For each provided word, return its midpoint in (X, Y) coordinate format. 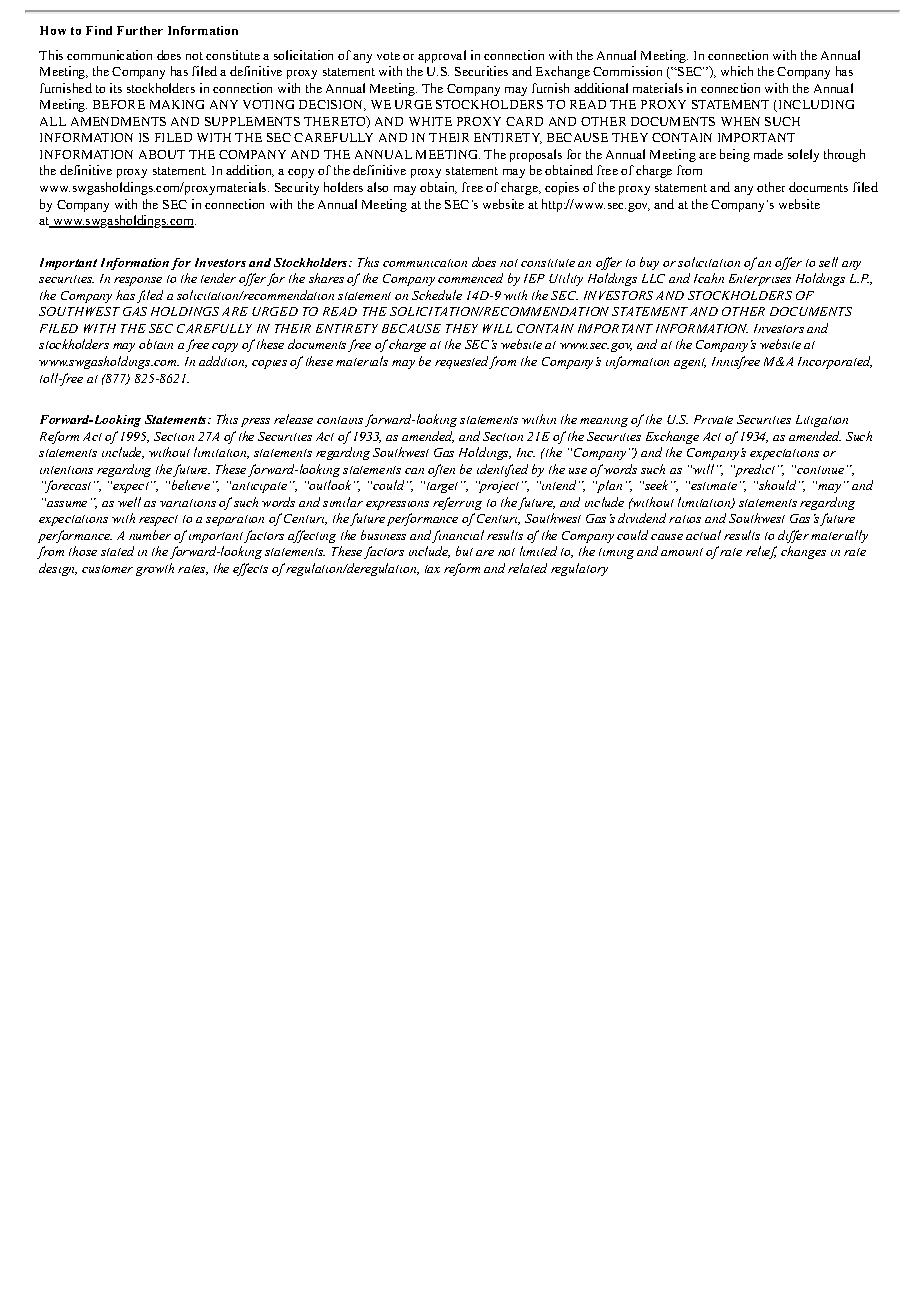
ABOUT (162, 154)
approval (442, 56)
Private (713, 419)
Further (140, 30)
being (735, 155)
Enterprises (760, 280)
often (441, 470)
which (737, 71)
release (293, 419)
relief (761, 552)
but (464, 551)
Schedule (437, 295)
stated (117, 551)
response (138, 281)
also (377, 187)
